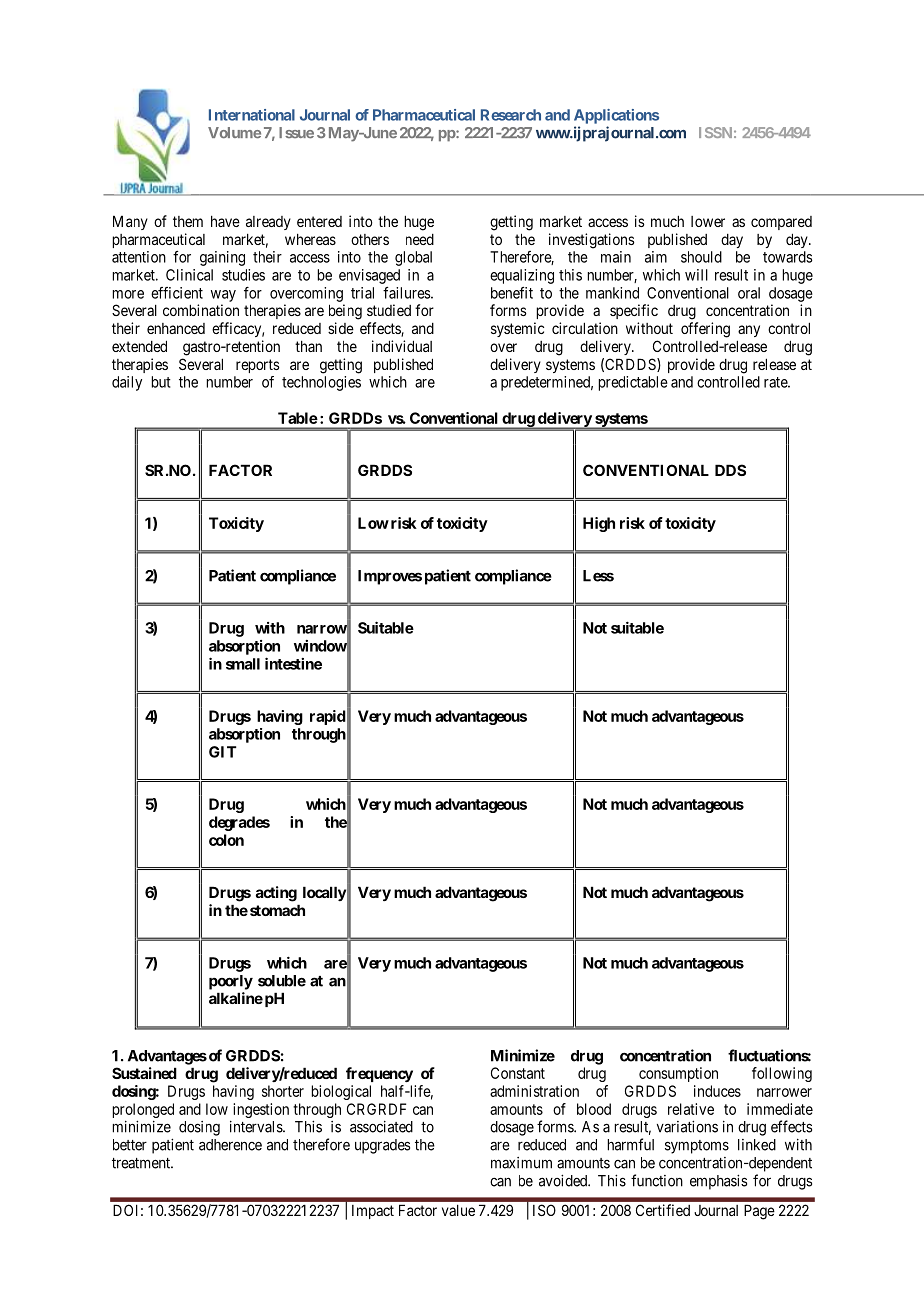 The image size is (924, 1308). Describe the element at coordinates (223, 752) in the document. I see `GIT` at that location.
